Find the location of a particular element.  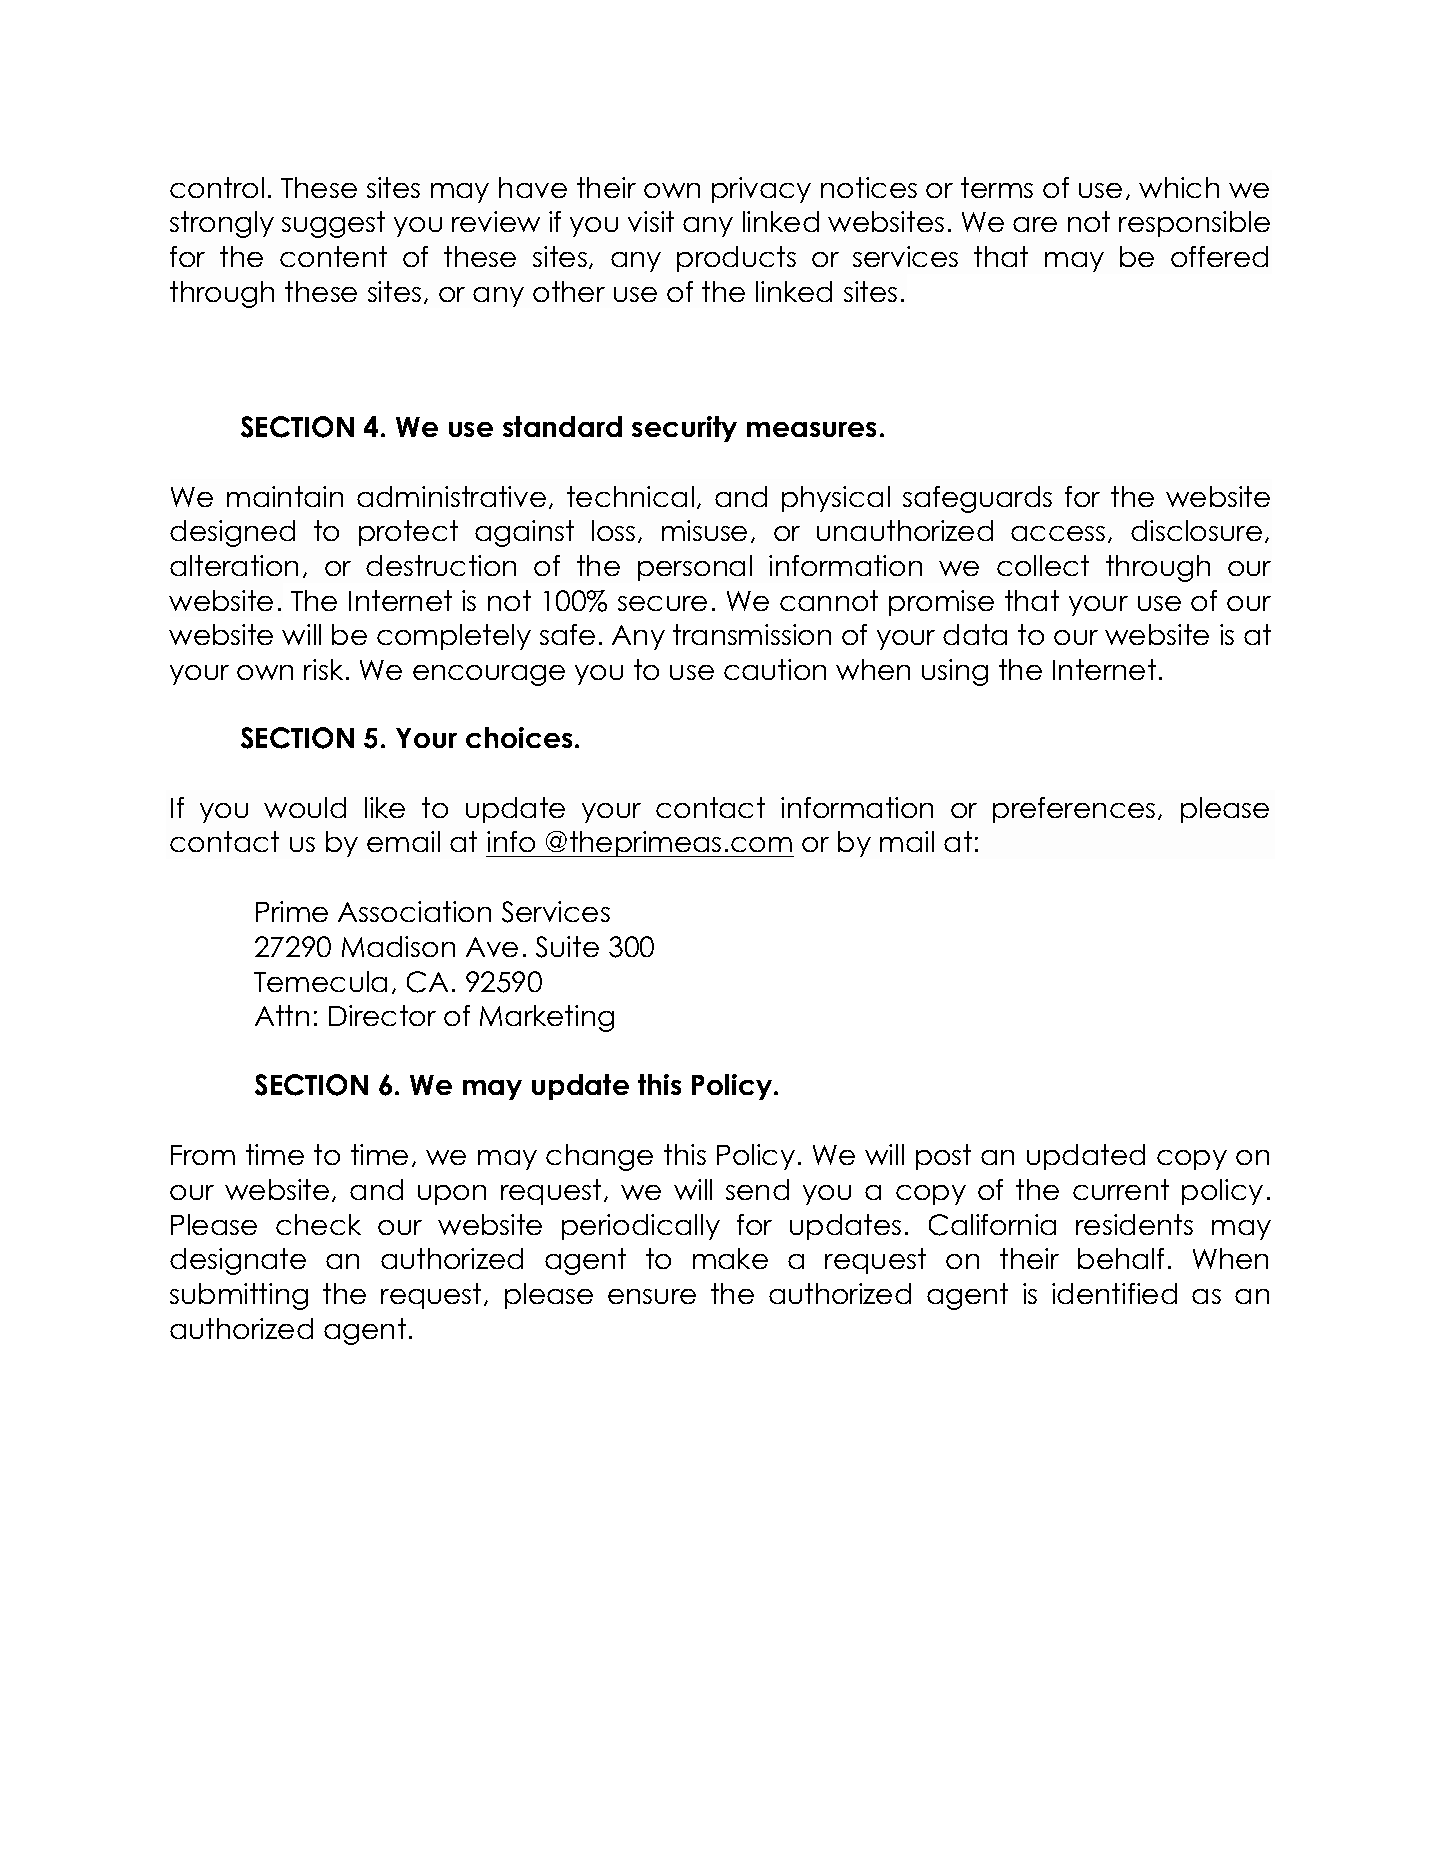

maintain is located at coordinates (285, 496).
